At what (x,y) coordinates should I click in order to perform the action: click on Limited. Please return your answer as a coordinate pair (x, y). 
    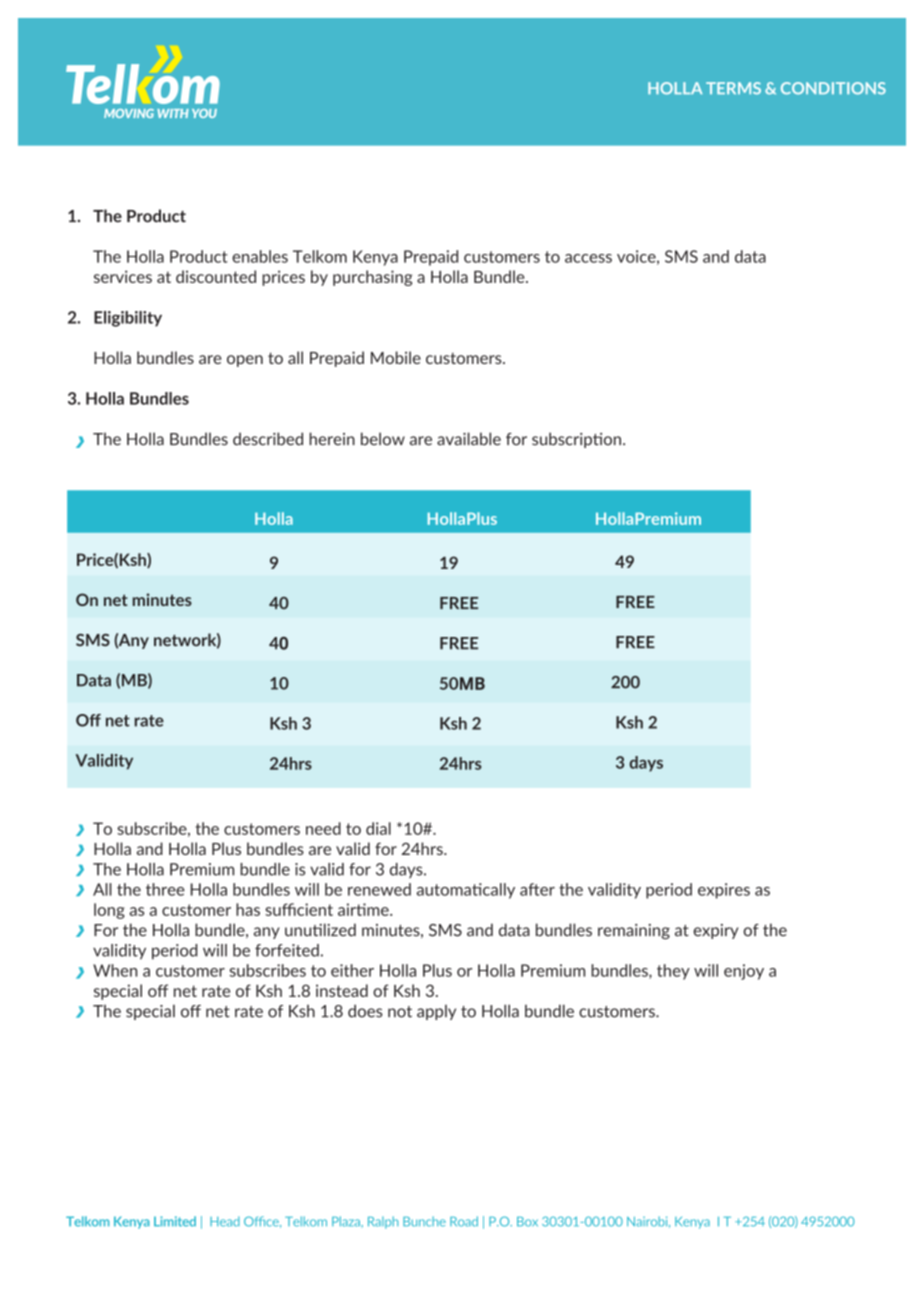
    Looking at the image, I should click on (175, 1221).
